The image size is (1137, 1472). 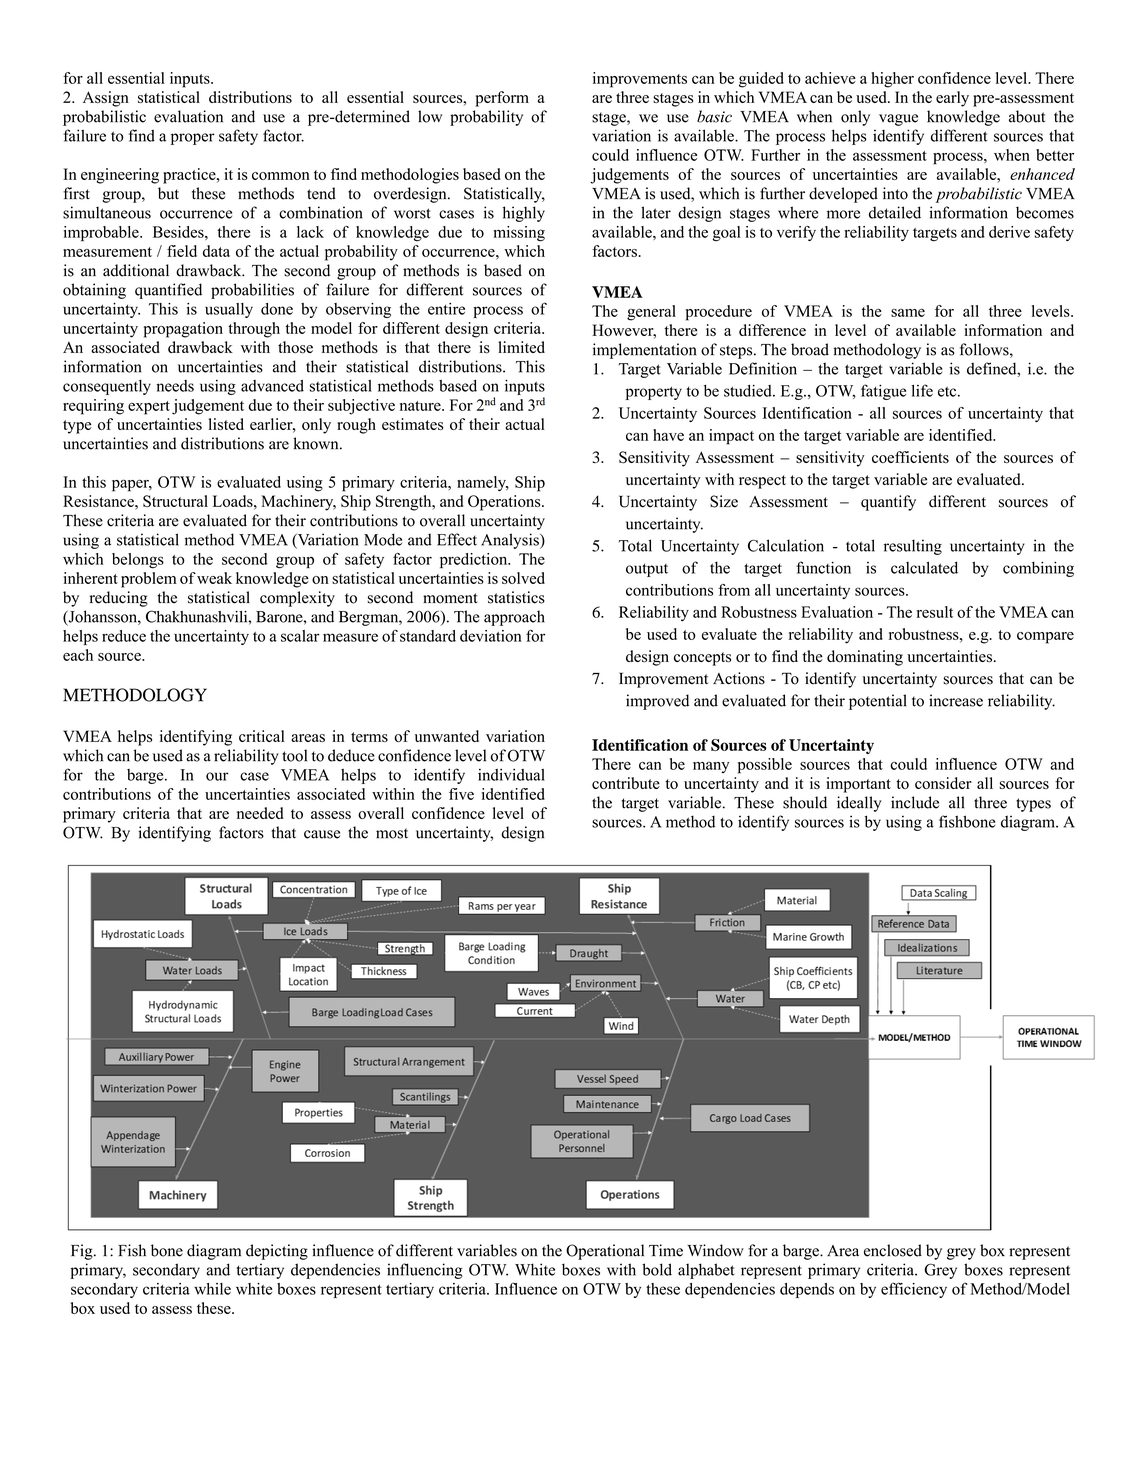 I want to click on propagation, so click(x=183, y=330).
